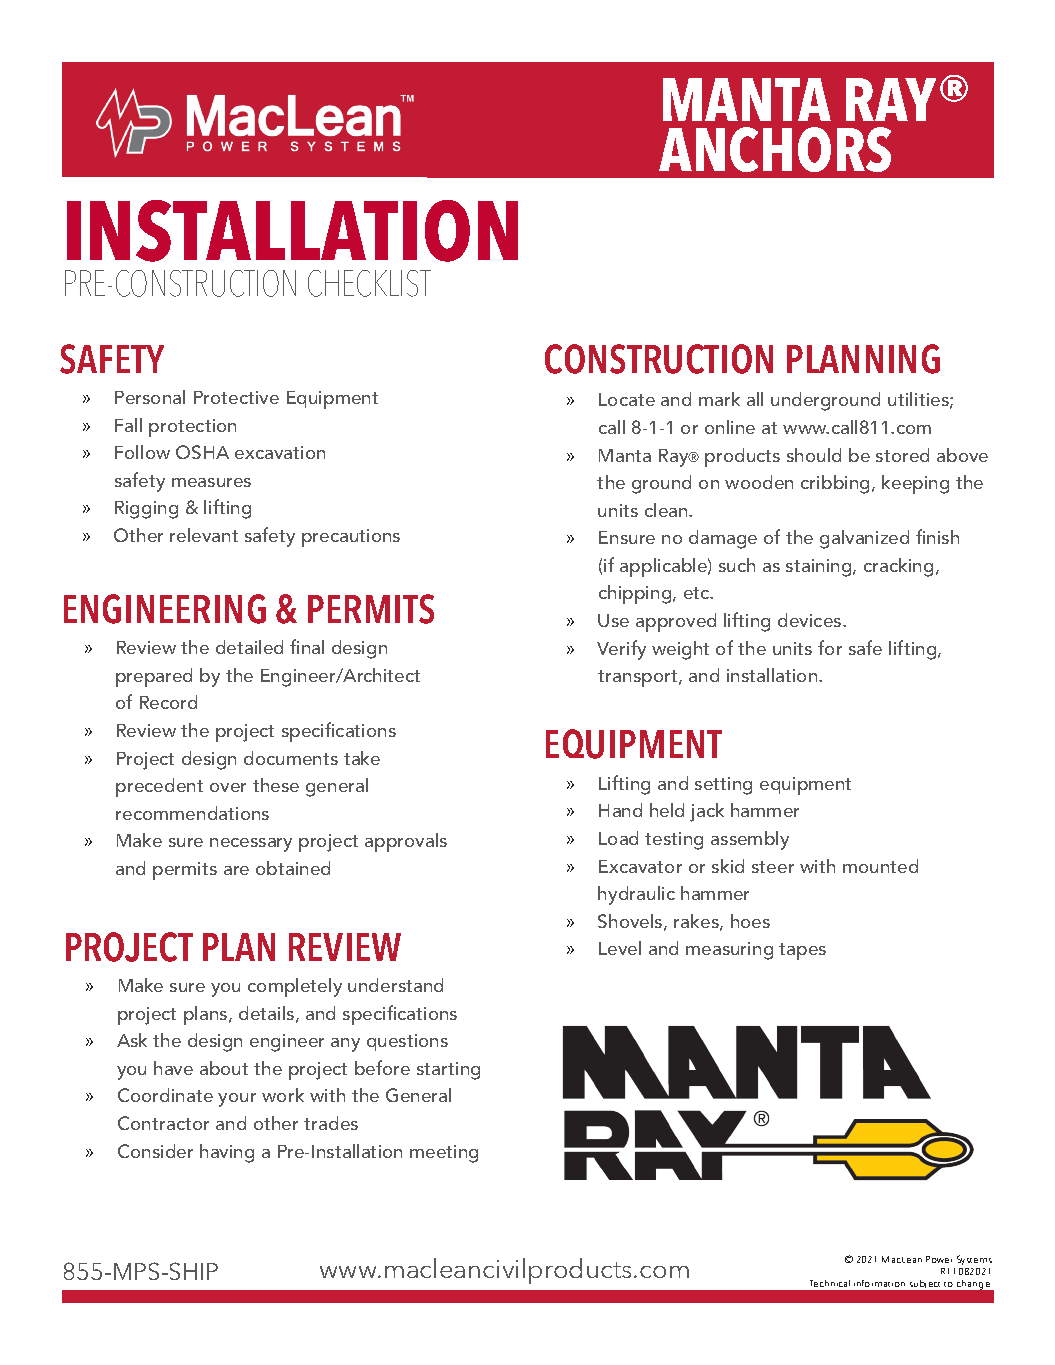  What do you see at coordinates (228, 787) in the page?
I see `over` at bounding box center [228, 787].
